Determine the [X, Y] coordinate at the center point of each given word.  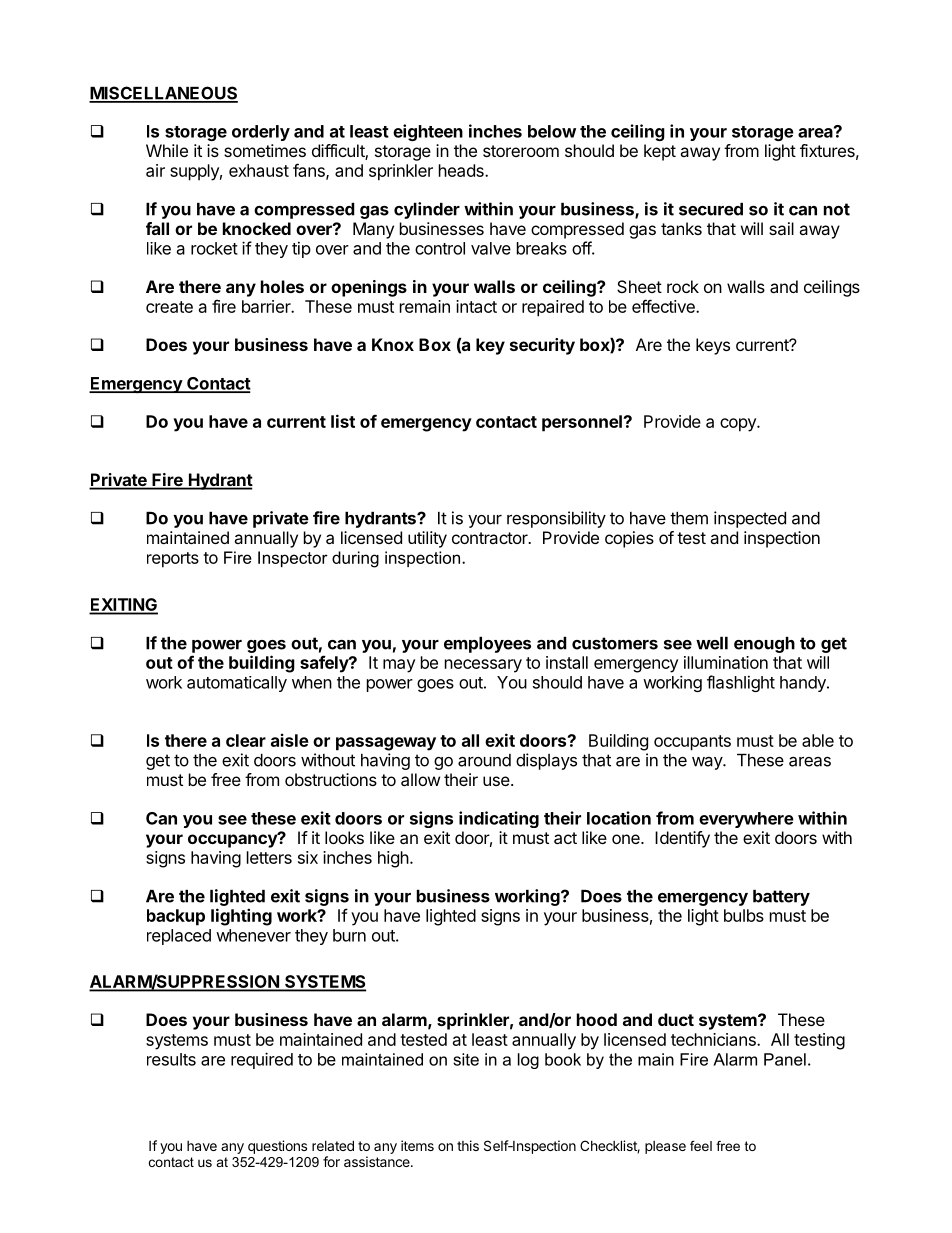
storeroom [521, 151]
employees [487, 645]
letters [269, 857]
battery [781, 898]
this [468, 1145]
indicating [499, 819]
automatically [237, 684]
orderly [261, 133]
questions [277, 1147]
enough [764, 645]
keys [713, 346]
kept [660, 152]
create [169, 307]
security [542, 346]
